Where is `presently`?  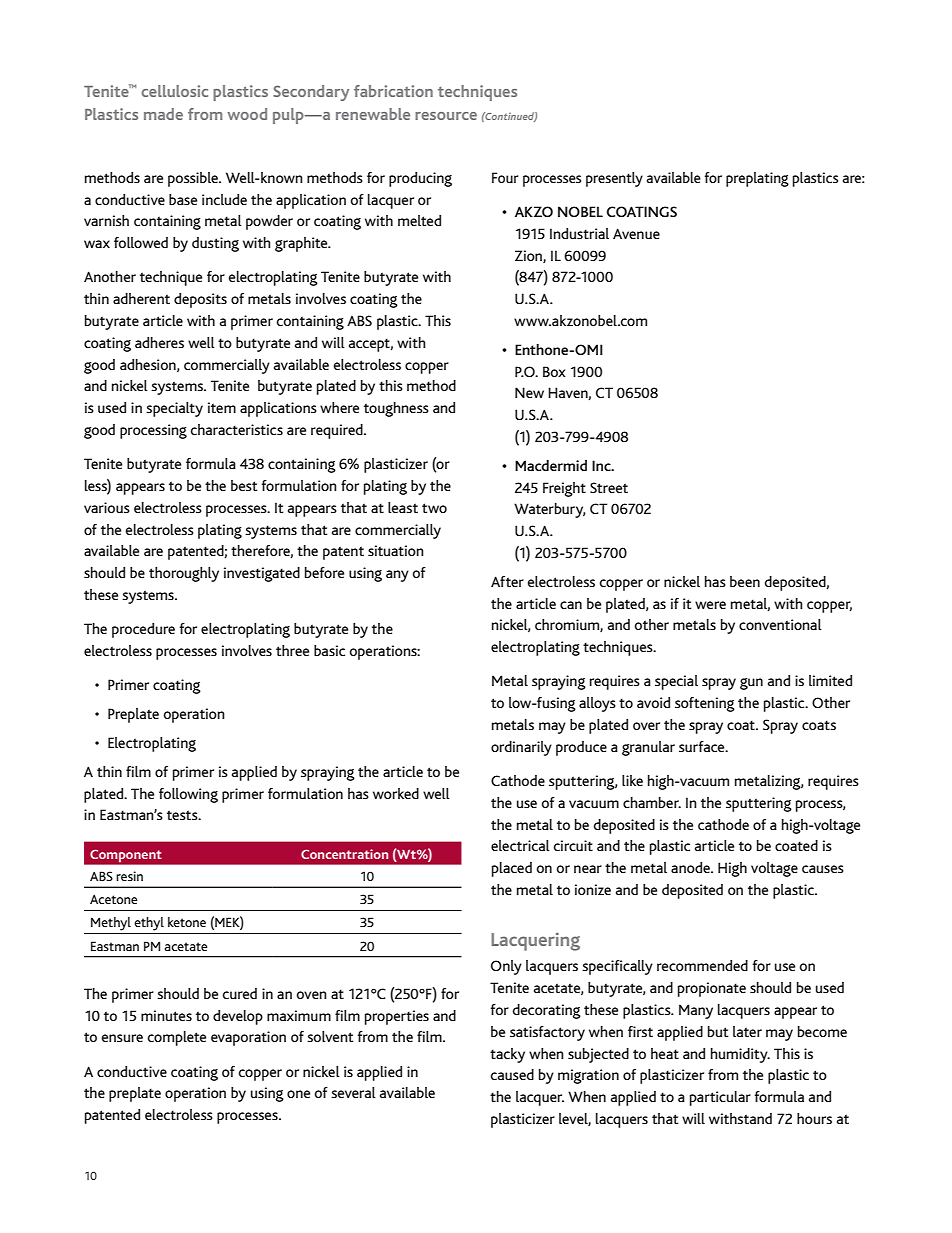 presently is located at coordinates (614, 179).
